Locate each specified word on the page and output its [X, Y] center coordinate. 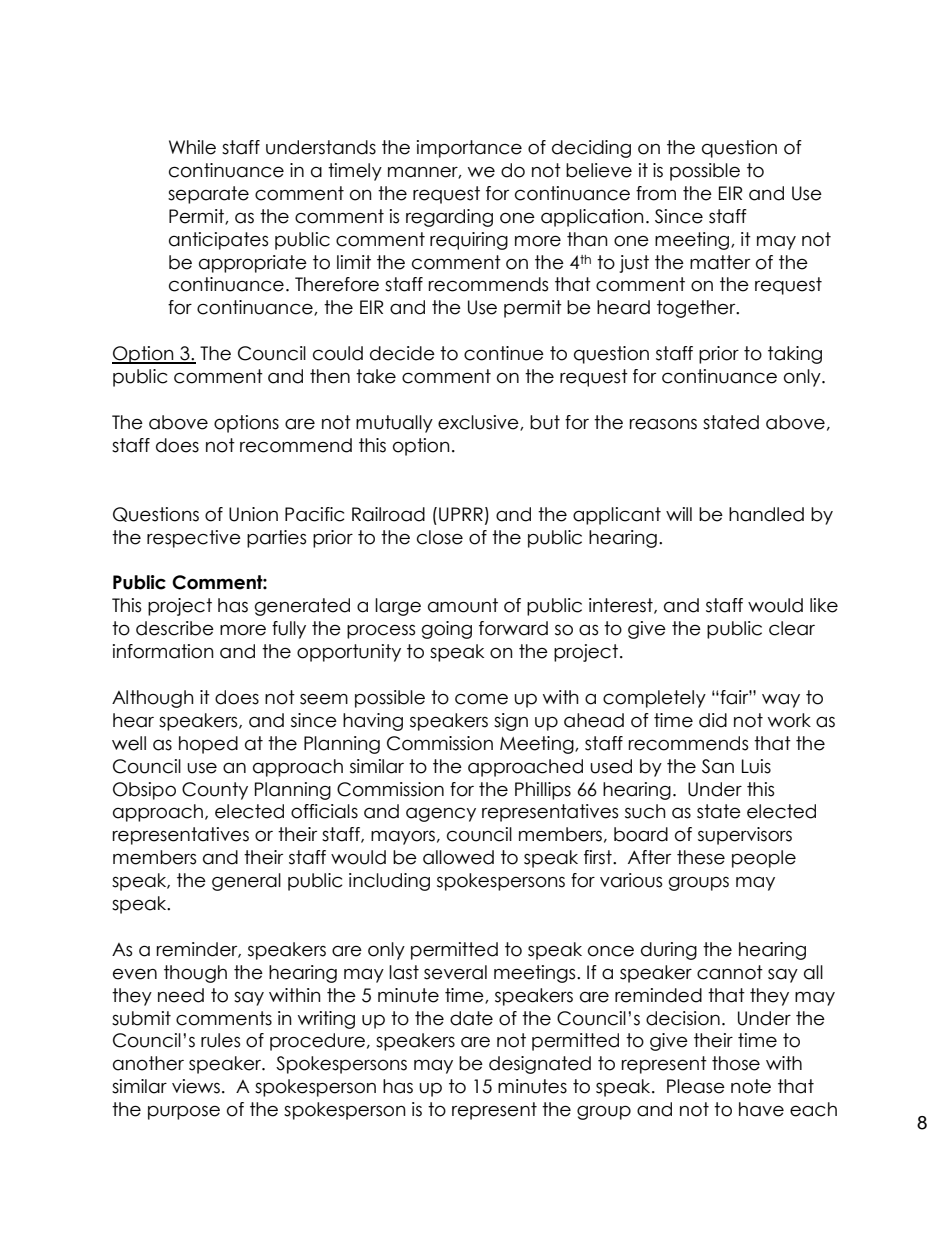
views [196, 1086]
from [656, 193]
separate [208, 195]
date [471, 1018]
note [751, 1086]
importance [469, 149]
